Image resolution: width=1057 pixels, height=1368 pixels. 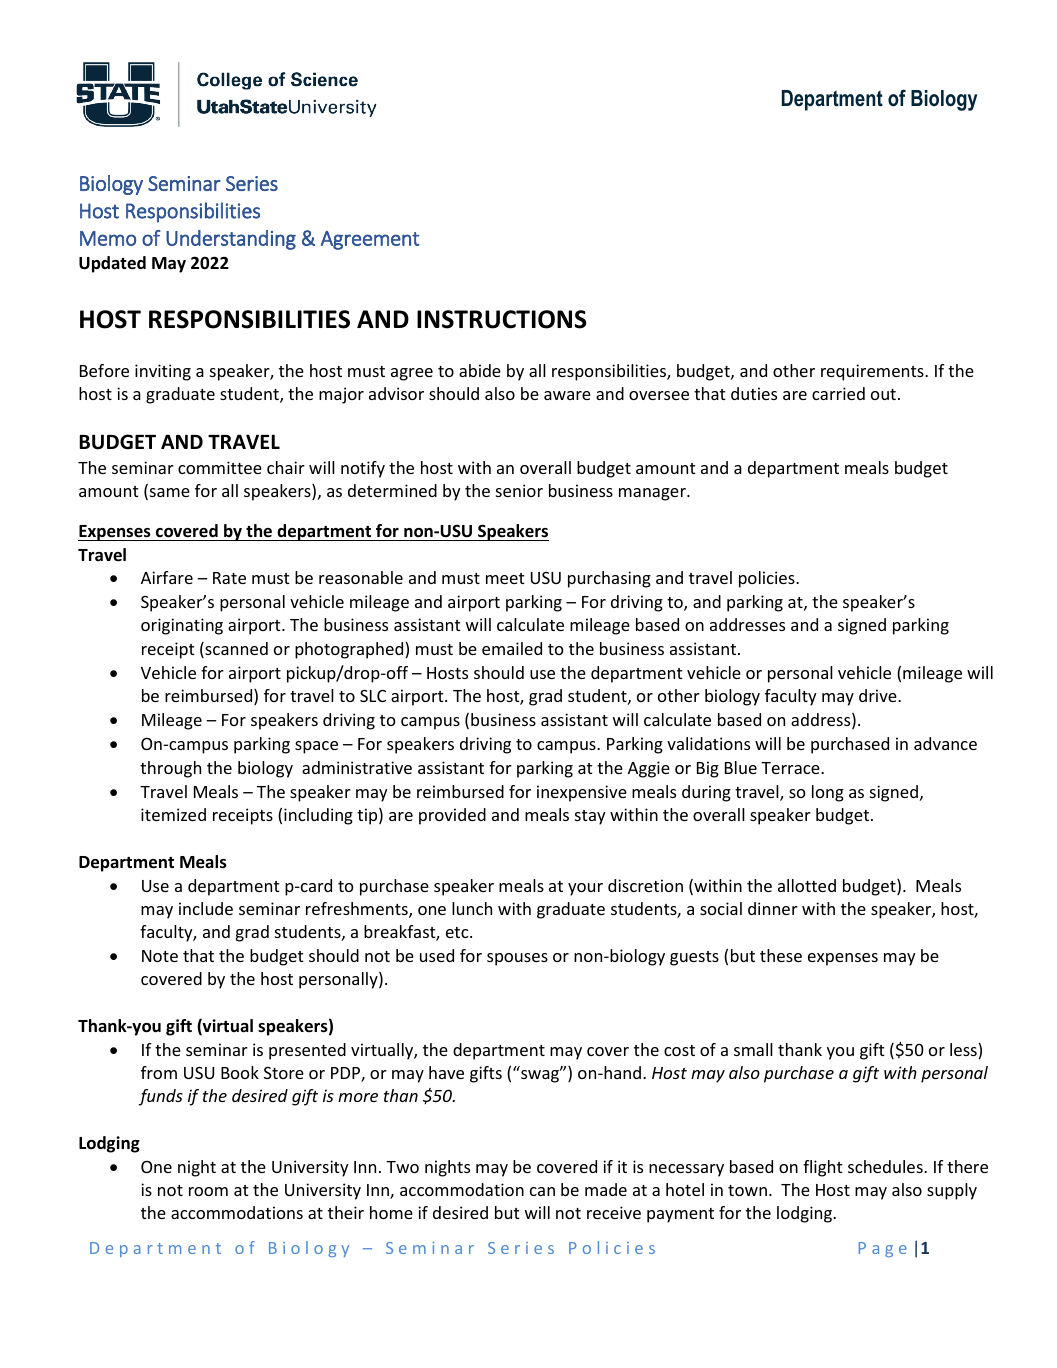 What do you see at coordinates (206, 908) in the screenshot?
I see `include` at bounding box center [206, 908].
